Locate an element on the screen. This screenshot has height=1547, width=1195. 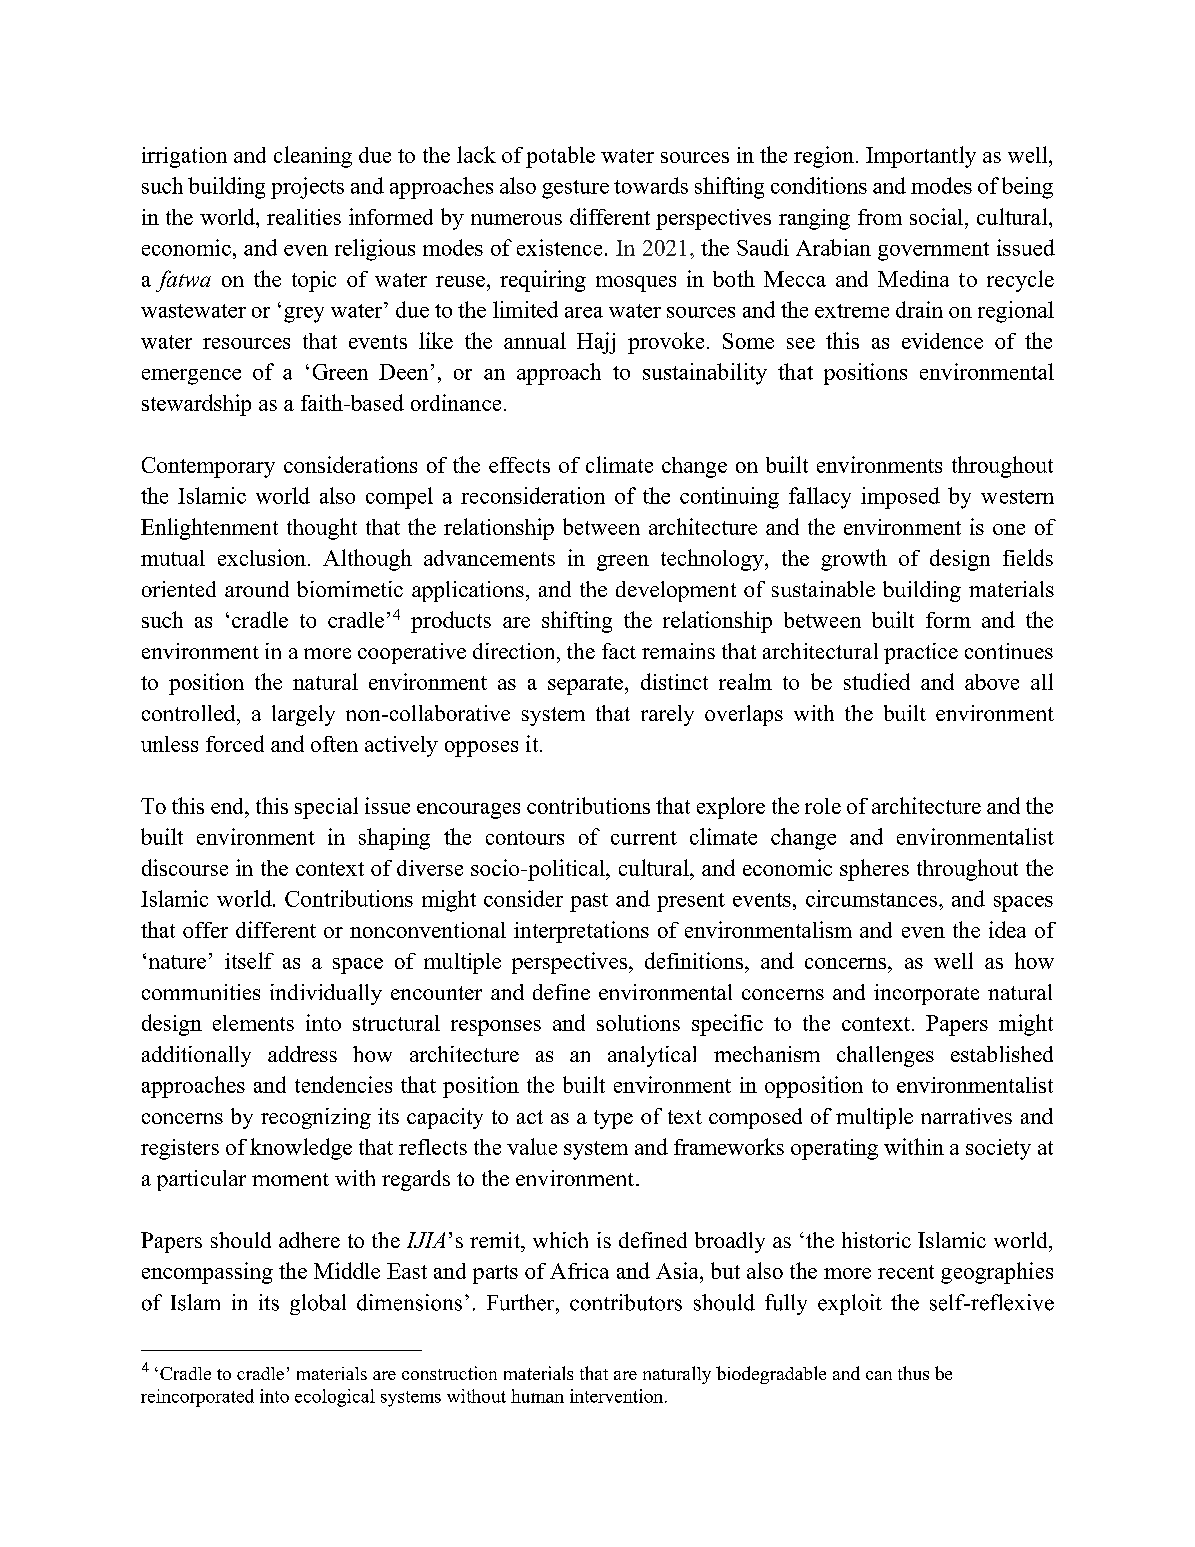
current is located at coordinates (644, 838).
